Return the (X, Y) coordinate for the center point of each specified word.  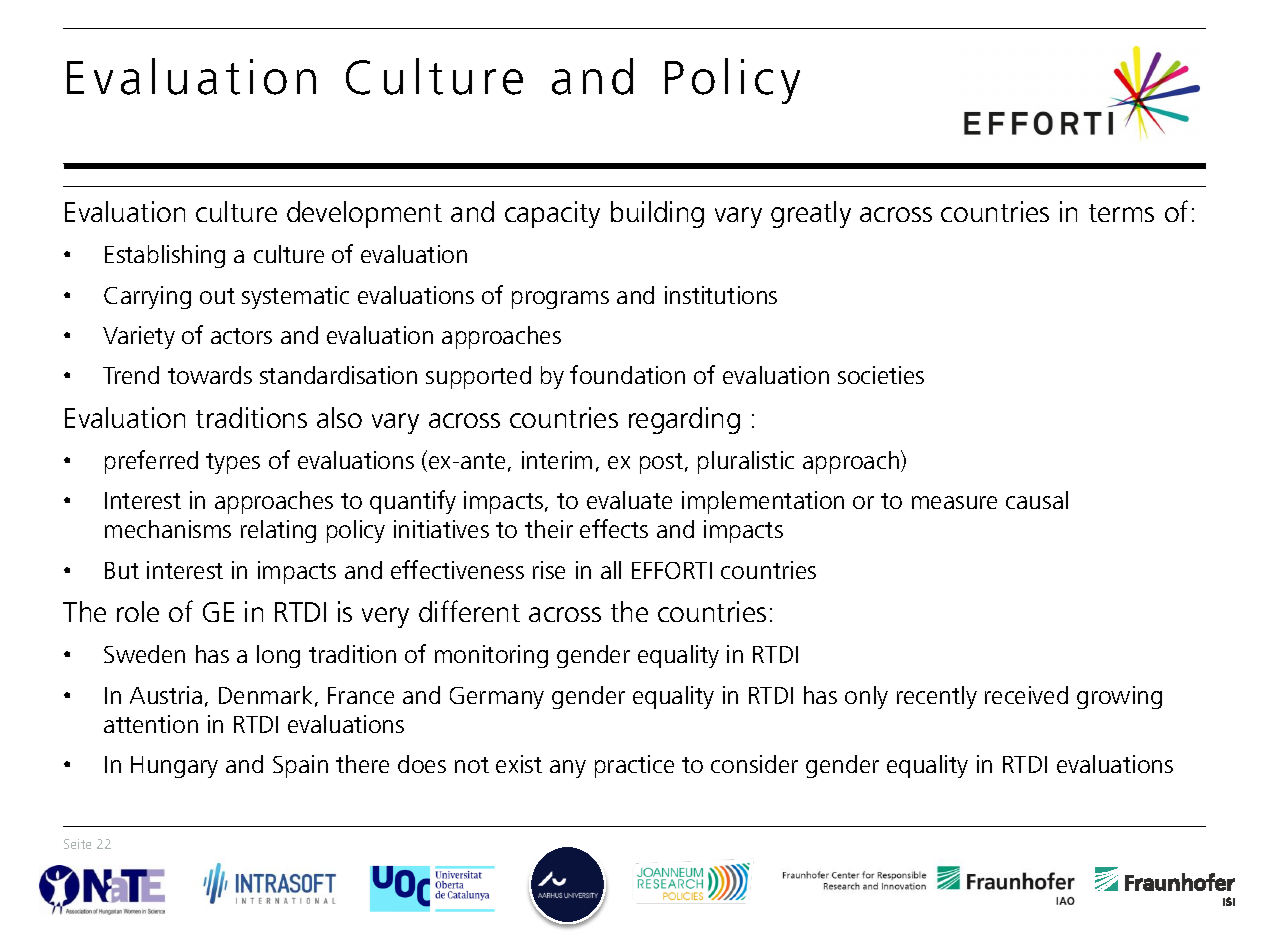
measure (954, 502)
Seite (77, 844)
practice (634, 766)
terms (1121, 213)
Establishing (165, 256)
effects (614, 528)
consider (754, 764)
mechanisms (168, 529)
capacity (552, 214)
